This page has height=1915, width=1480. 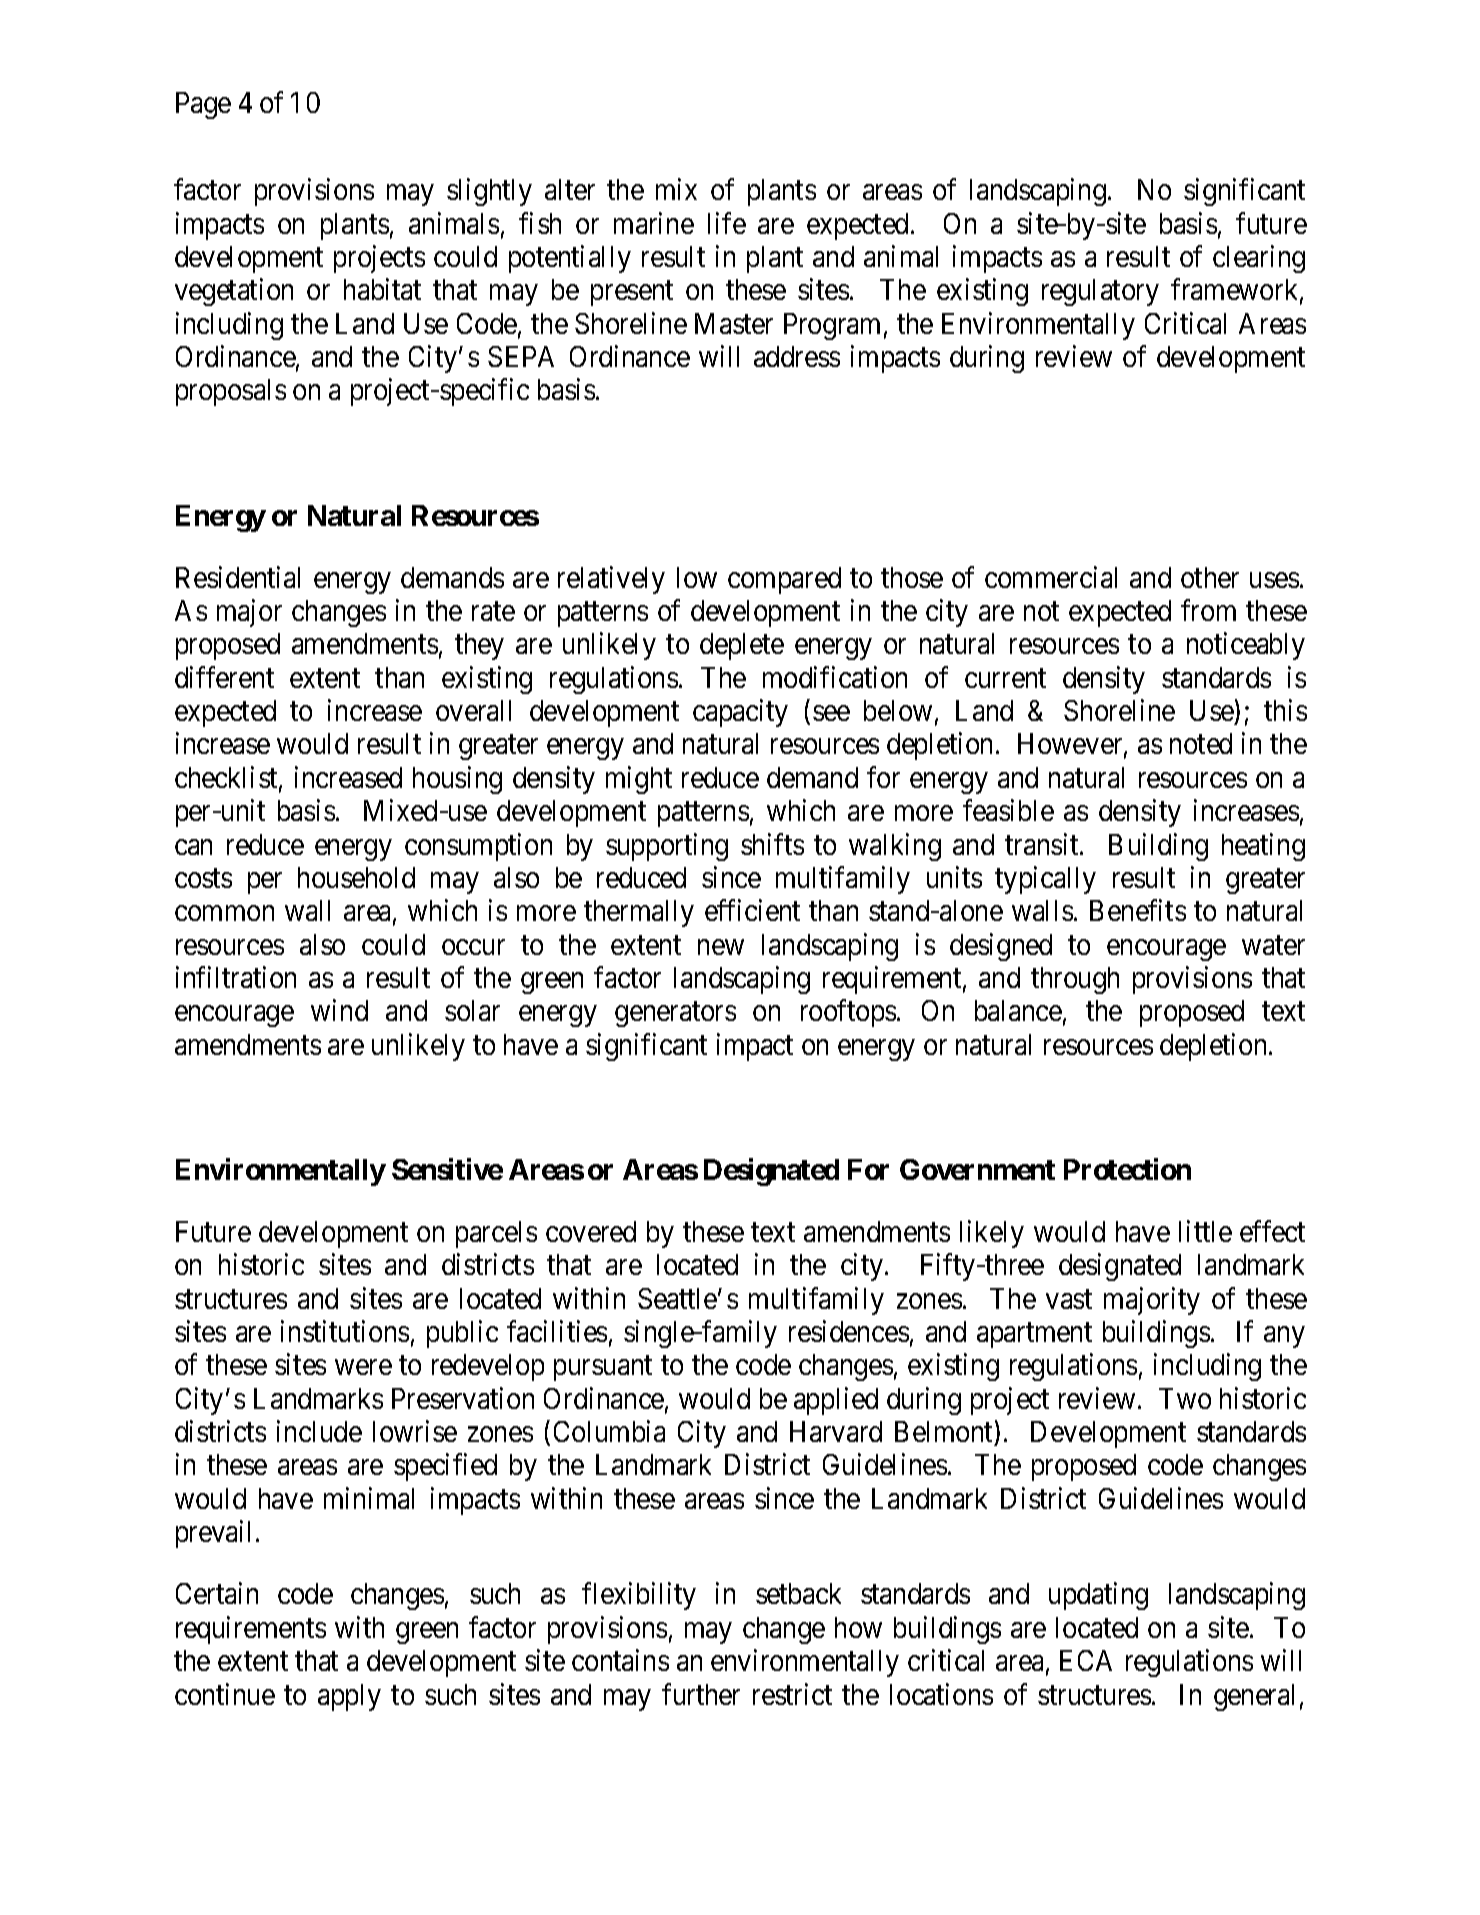 I want to click on little, so click(x=1205, y=1231).
